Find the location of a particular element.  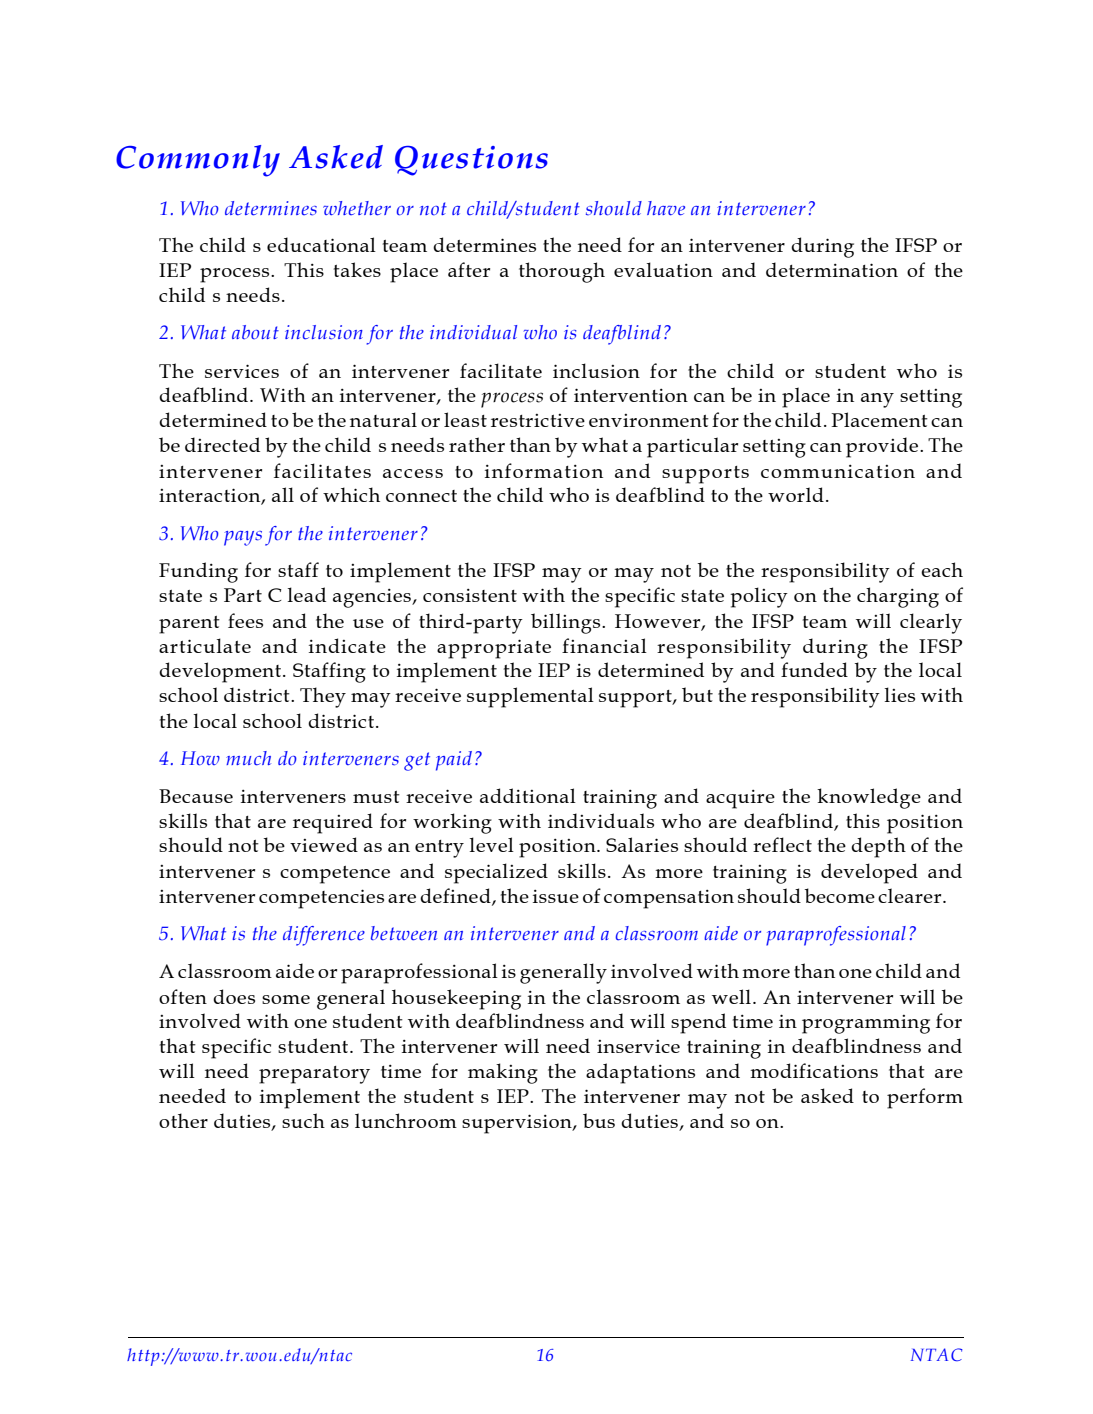

Questions is located at coordinates (471, 161).
